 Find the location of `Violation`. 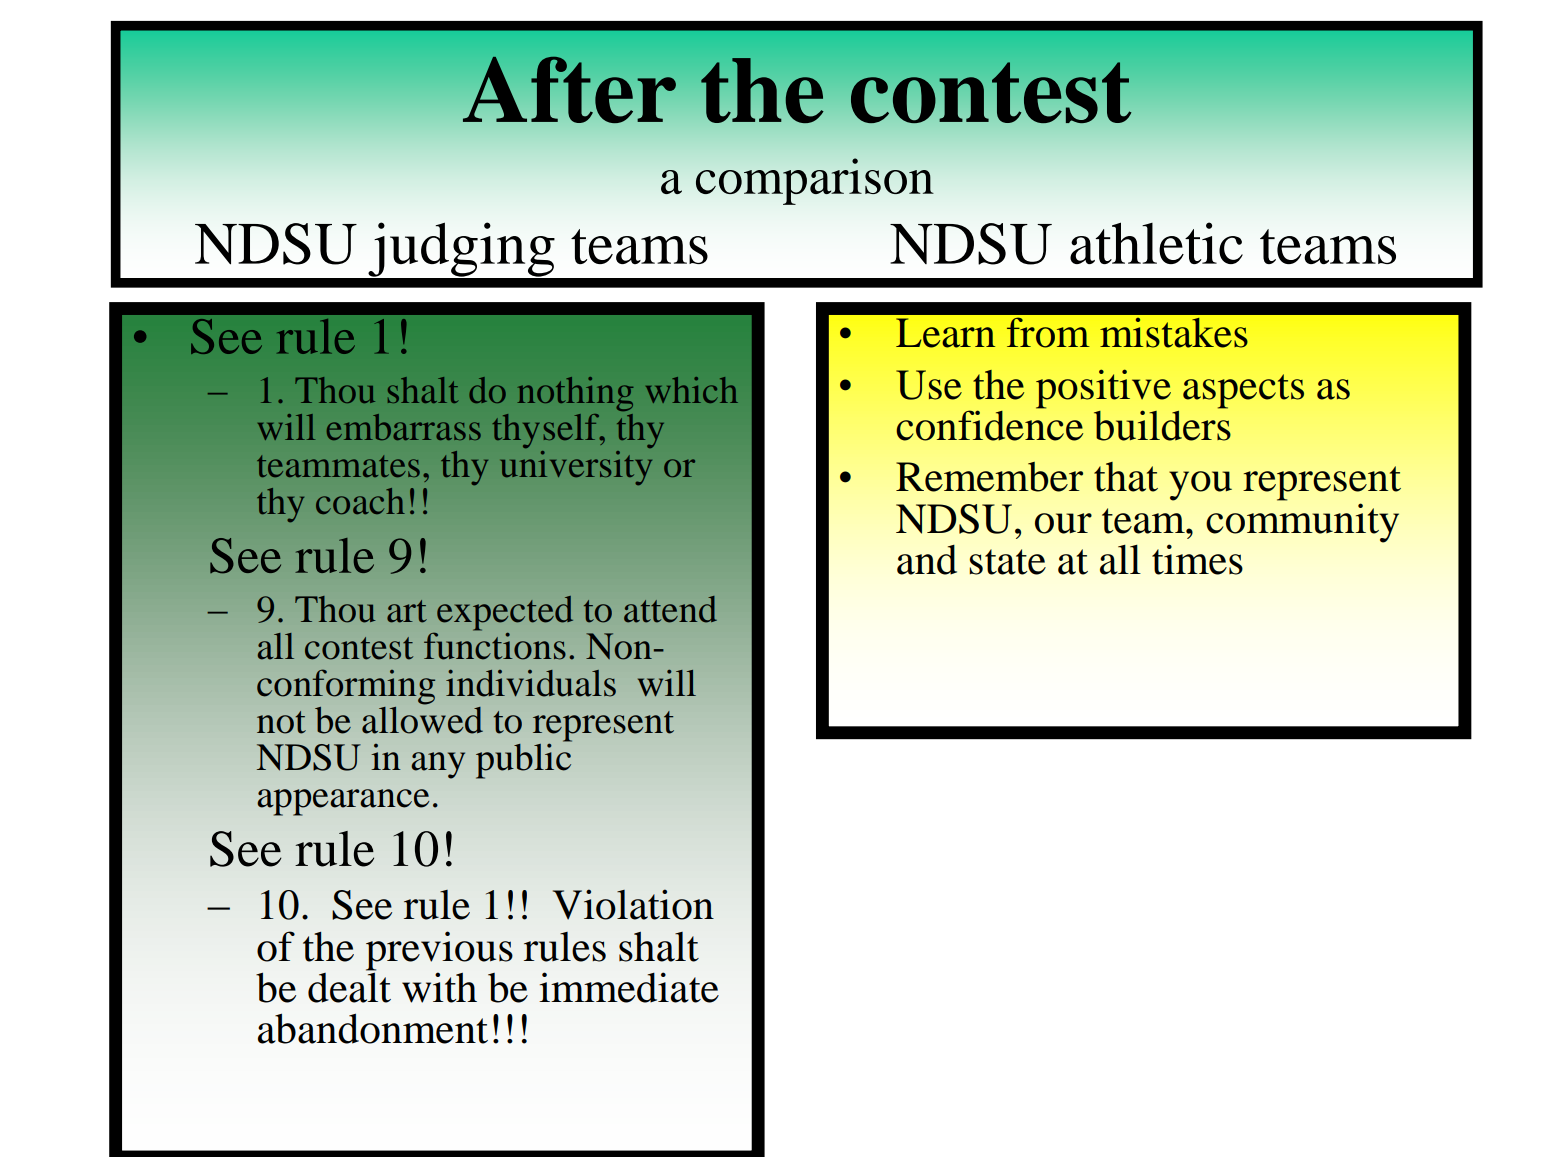

Violation is located at coordinates (633, 904).
